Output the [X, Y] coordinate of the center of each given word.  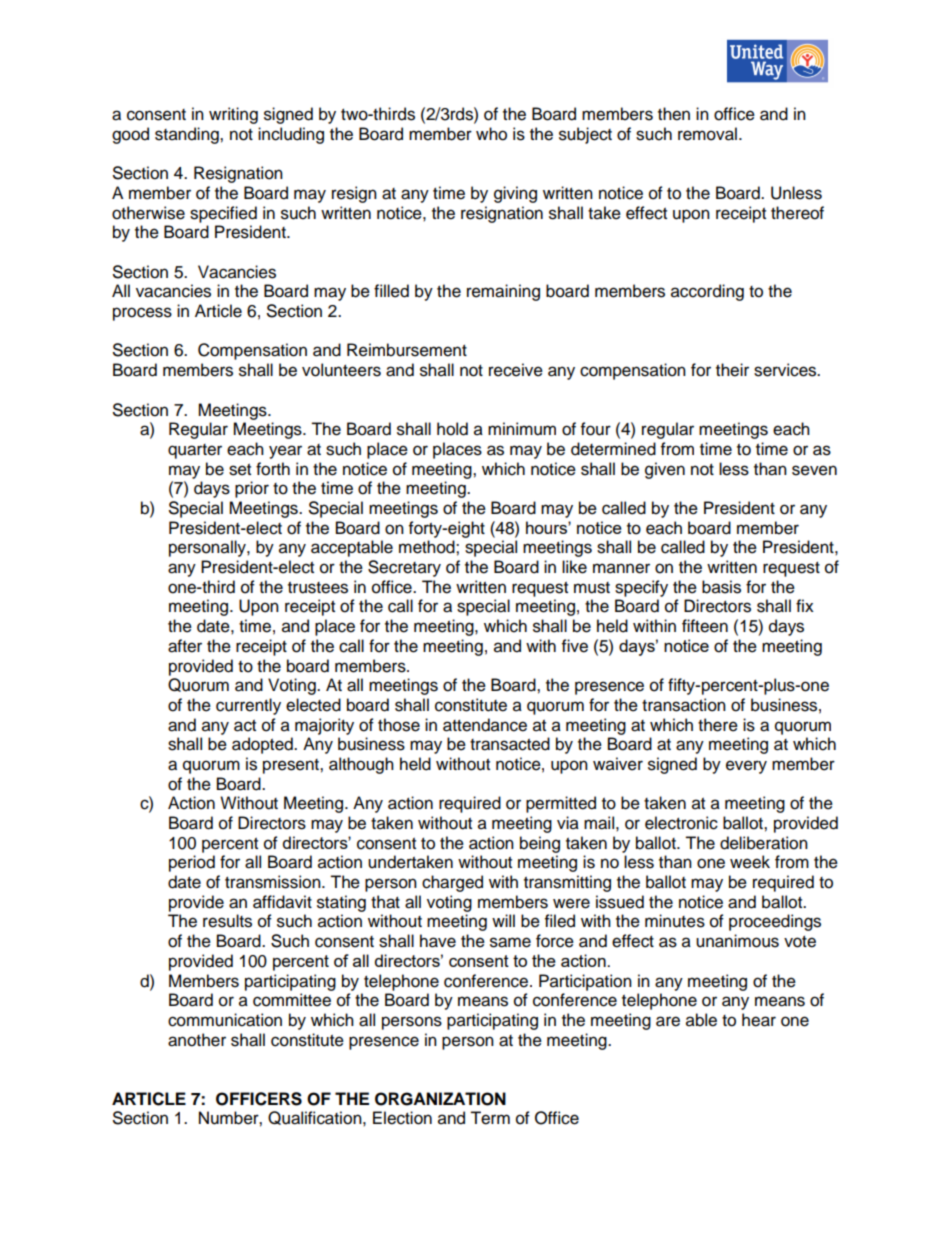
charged [452, 883]
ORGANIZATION [440, 1099]
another [197, 1040]
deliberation [764, 843]
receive [516, 370]
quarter [195, 451]
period [192, 863]
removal [707, 134]
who [491, 134]
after [185, 646]
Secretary [404, 568]
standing [188, 135]
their [732, 370]
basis [721, 587]
